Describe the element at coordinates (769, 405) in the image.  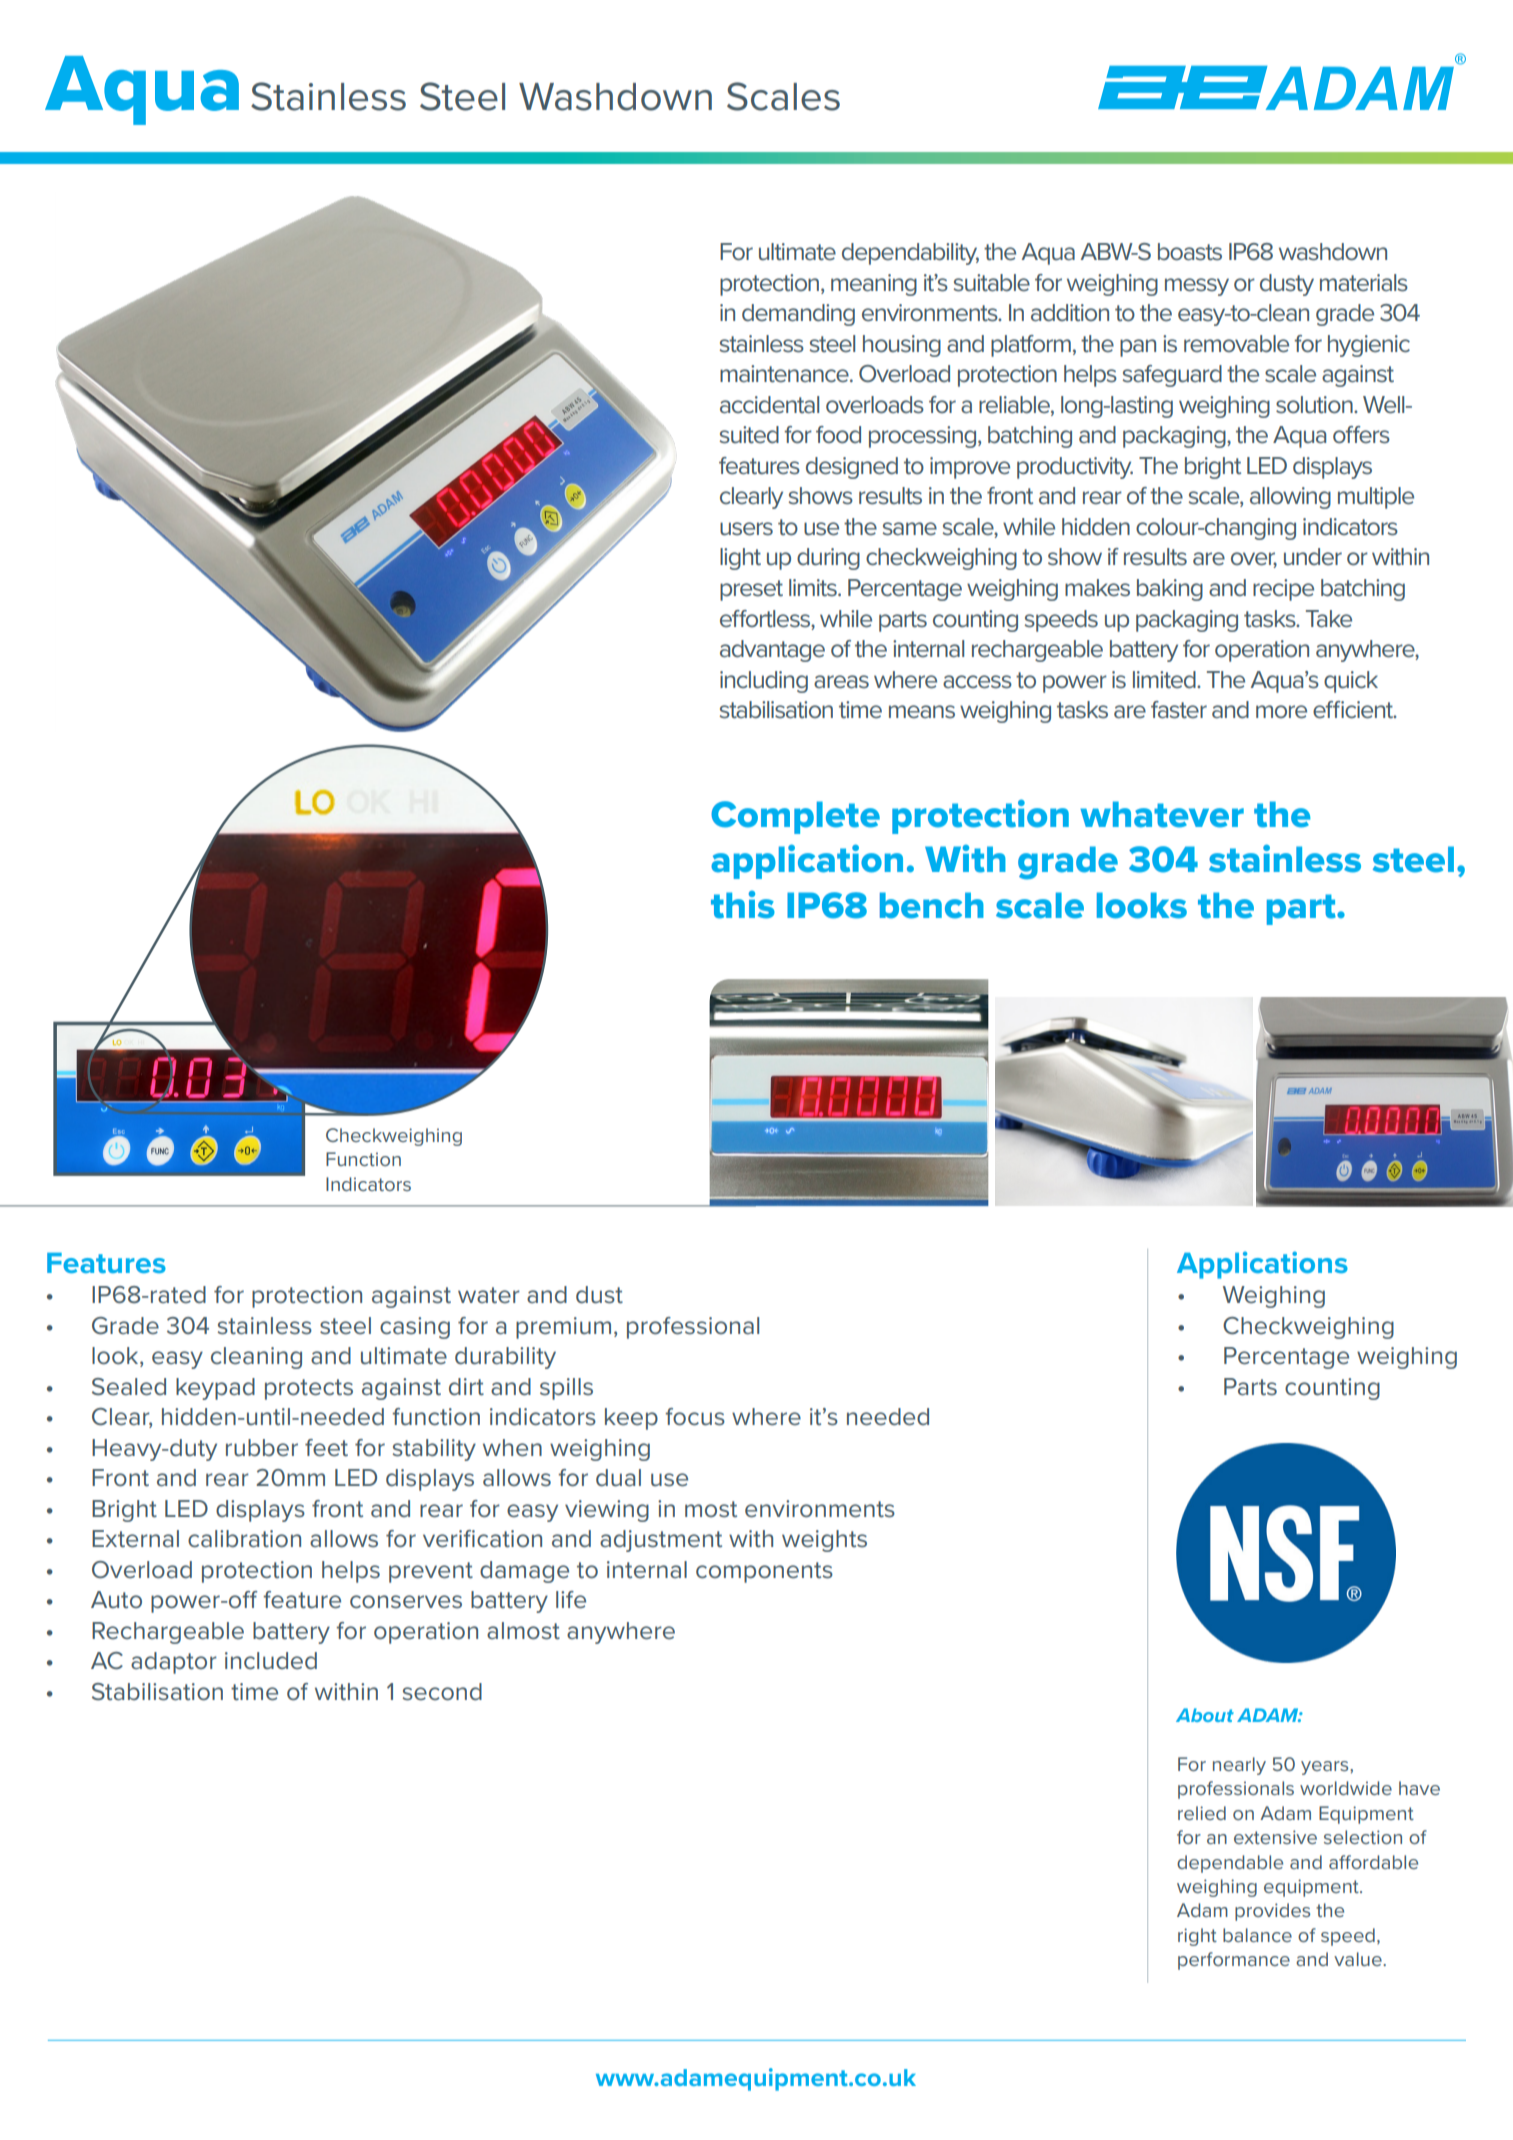
I see `accidental` at that location.
